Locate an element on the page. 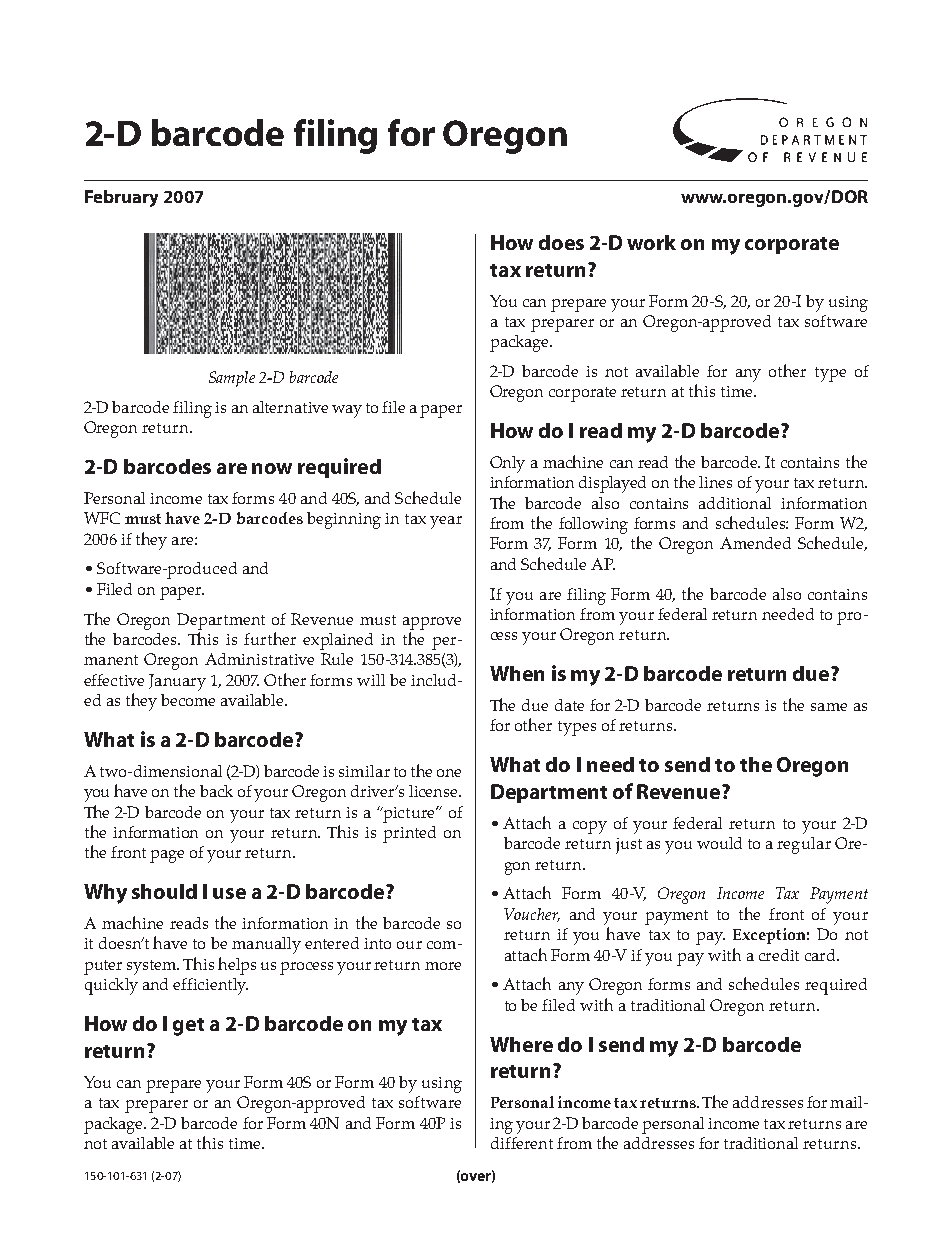 This image has height=1233, width=952. same is located at coordinates (829, 707).
